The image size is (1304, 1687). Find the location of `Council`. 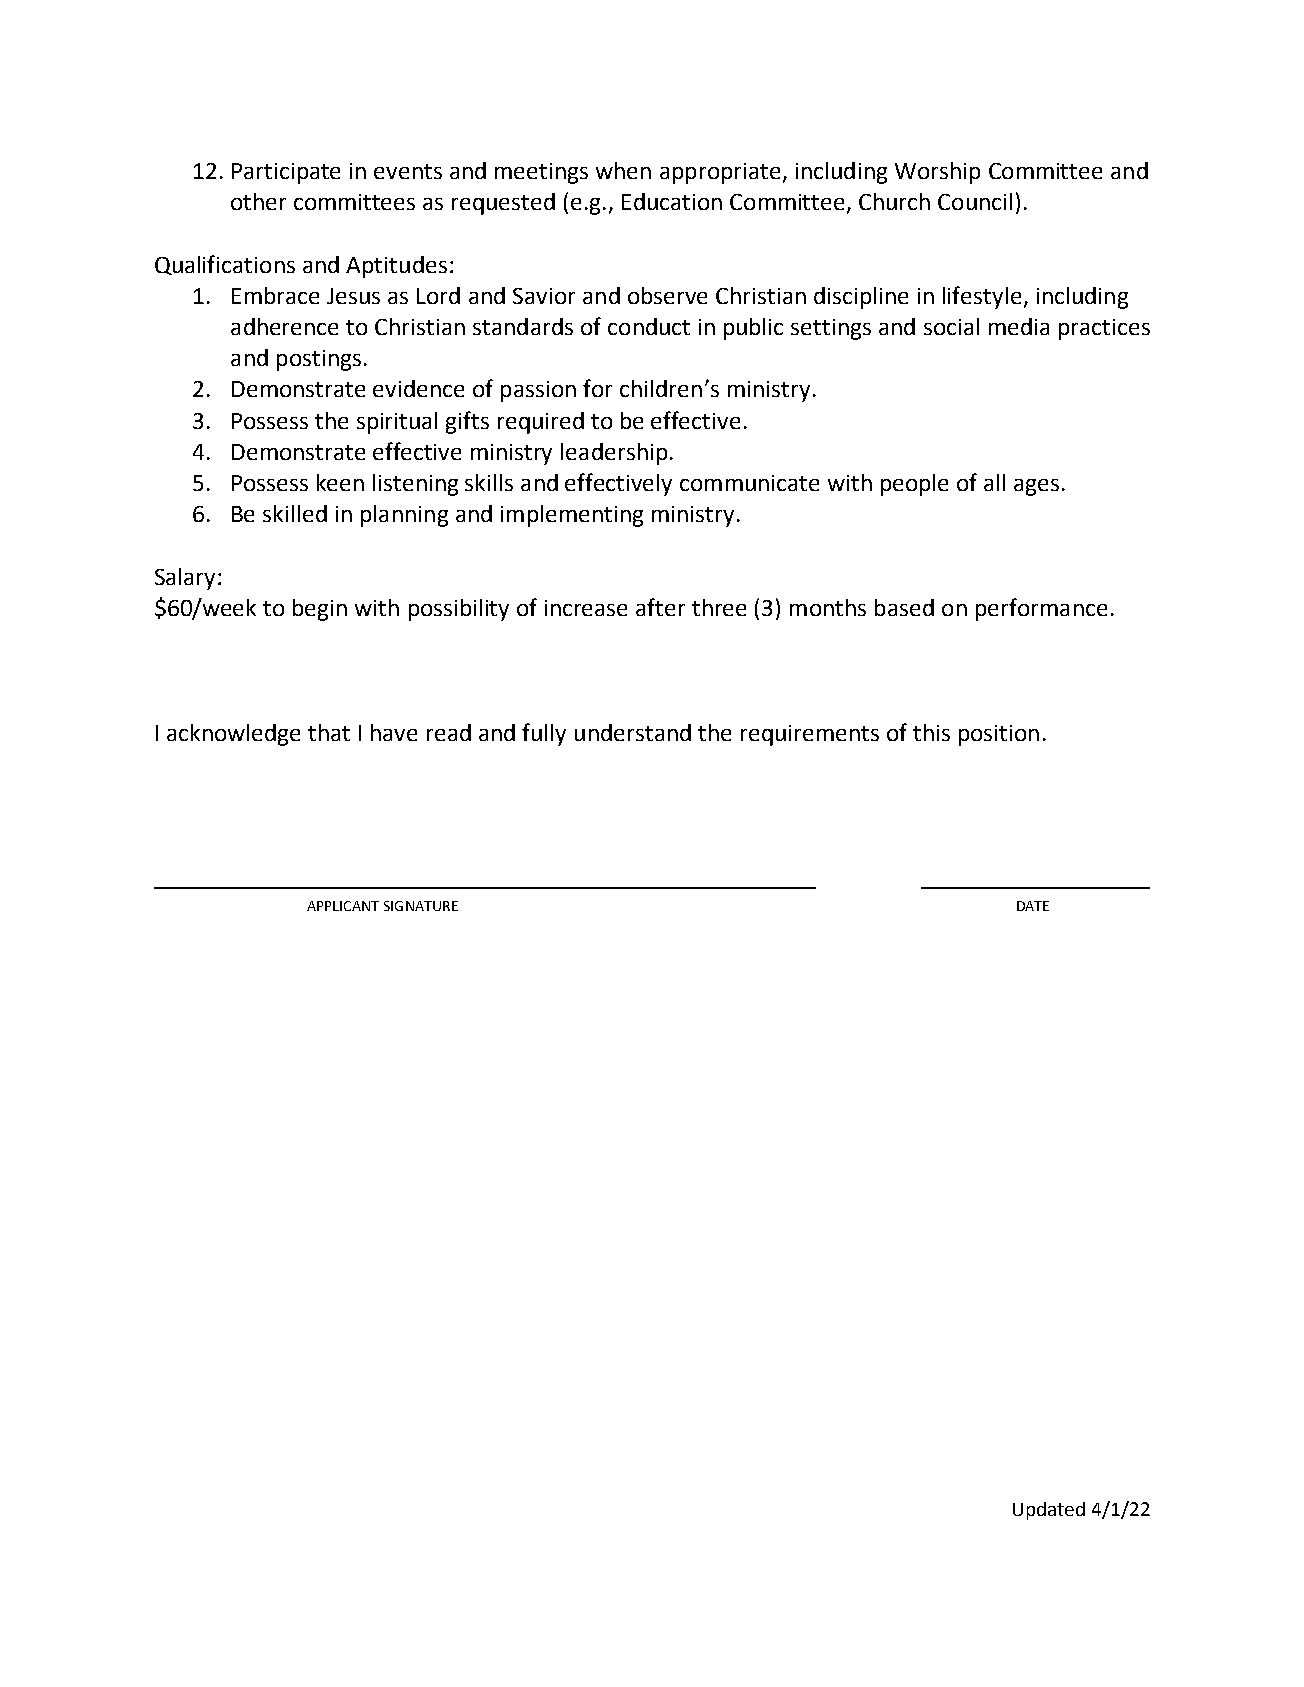

Council is located at coordinates (975, 201).
